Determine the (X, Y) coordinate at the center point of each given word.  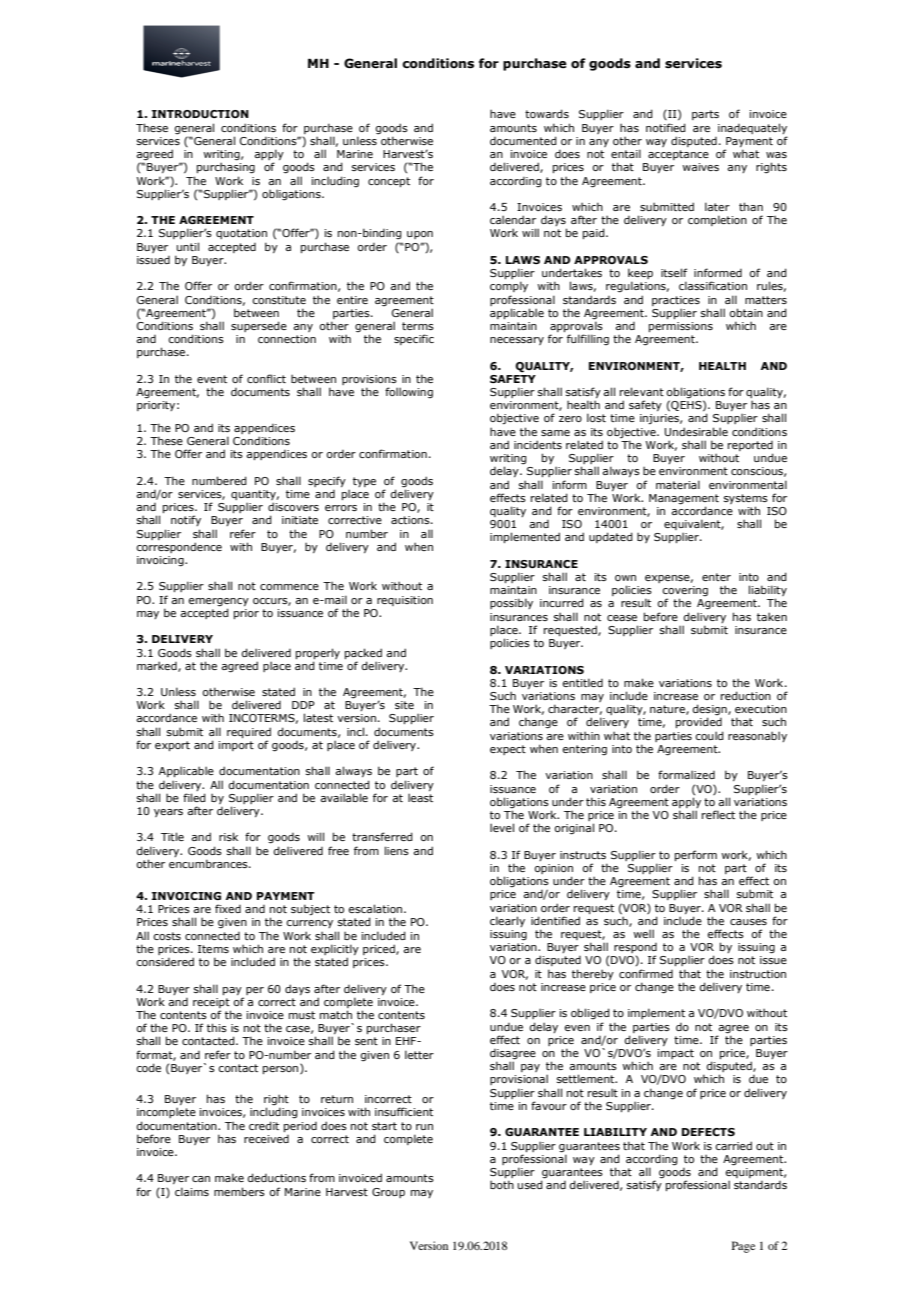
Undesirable (696, 431)
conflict (266, 378)
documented (523, 140)
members (239, 1191)
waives (700, 167)
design (710, 711)
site (404, 705)
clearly (507, 921)
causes (748, 922)
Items (213, 949)
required (249, 732)
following (409, 392)
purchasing (226, 168)
